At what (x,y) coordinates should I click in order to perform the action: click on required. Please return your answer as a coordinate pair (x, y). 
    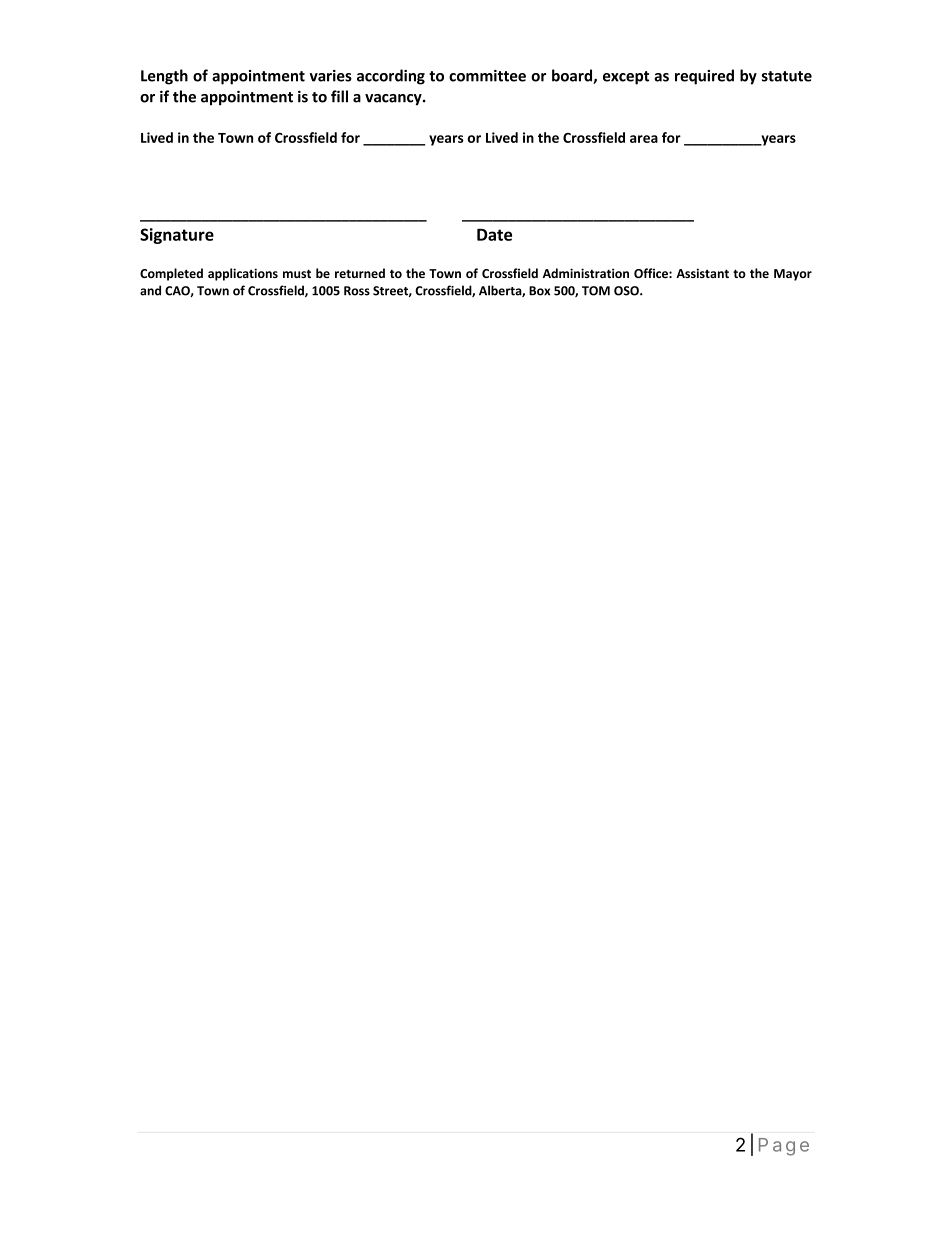
    Looking at the image, I should click on (704, 77).
